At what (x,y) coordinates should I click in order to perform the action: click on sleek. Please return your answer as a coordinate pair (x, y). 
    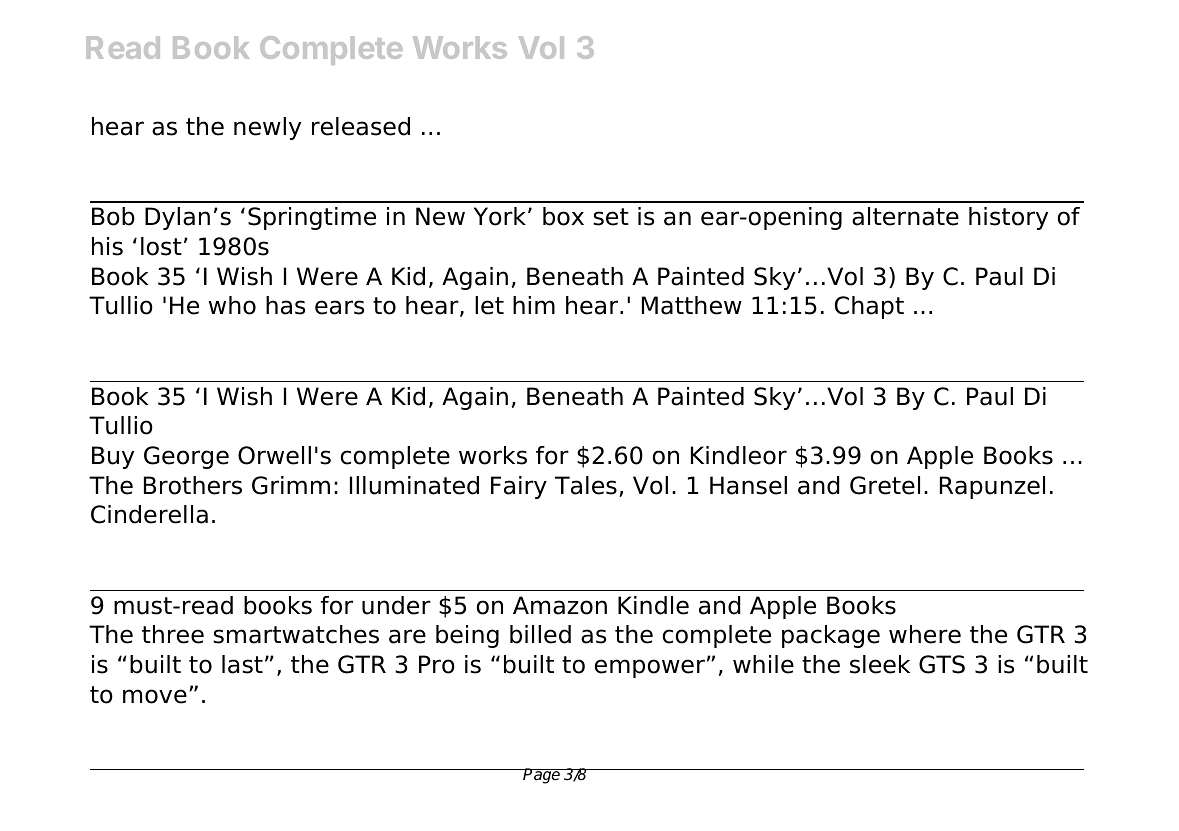
    Looking at the image, I should click on (880, 664).
